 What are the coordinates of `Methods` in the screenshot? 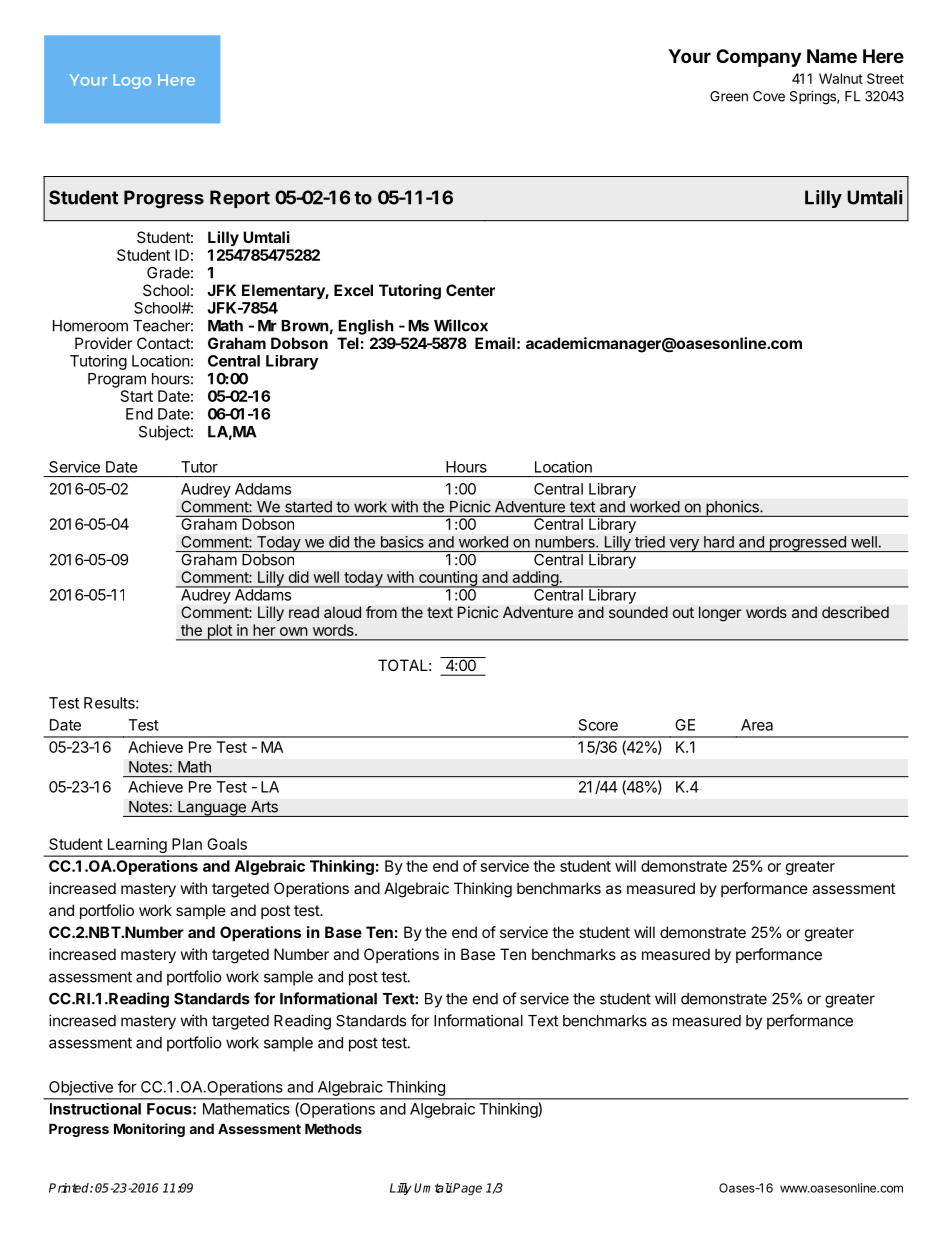 It's located at (333, 1128).
